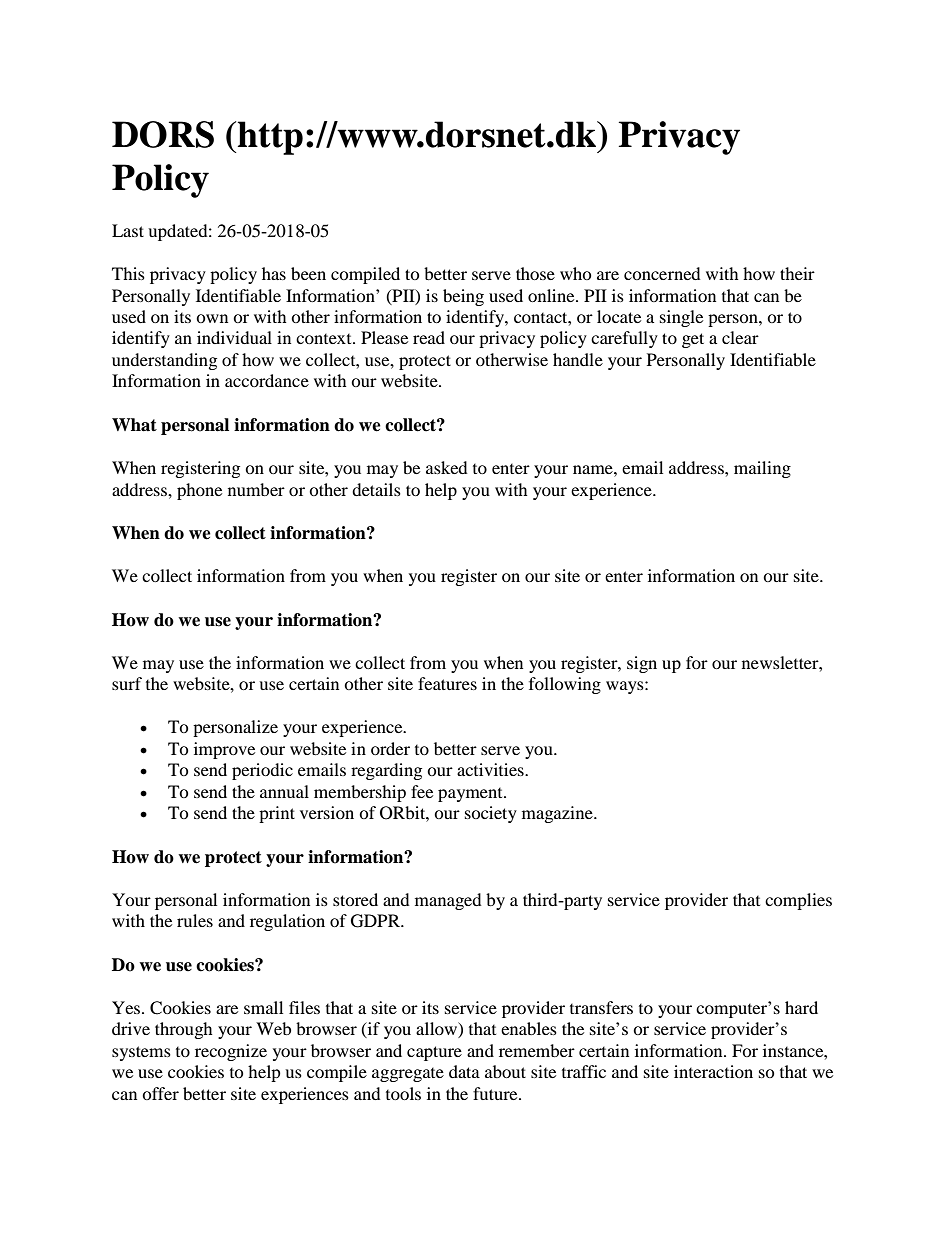 The height and width of the page is (1233, 952). I want to click on interaction, so click(713, 1071).
